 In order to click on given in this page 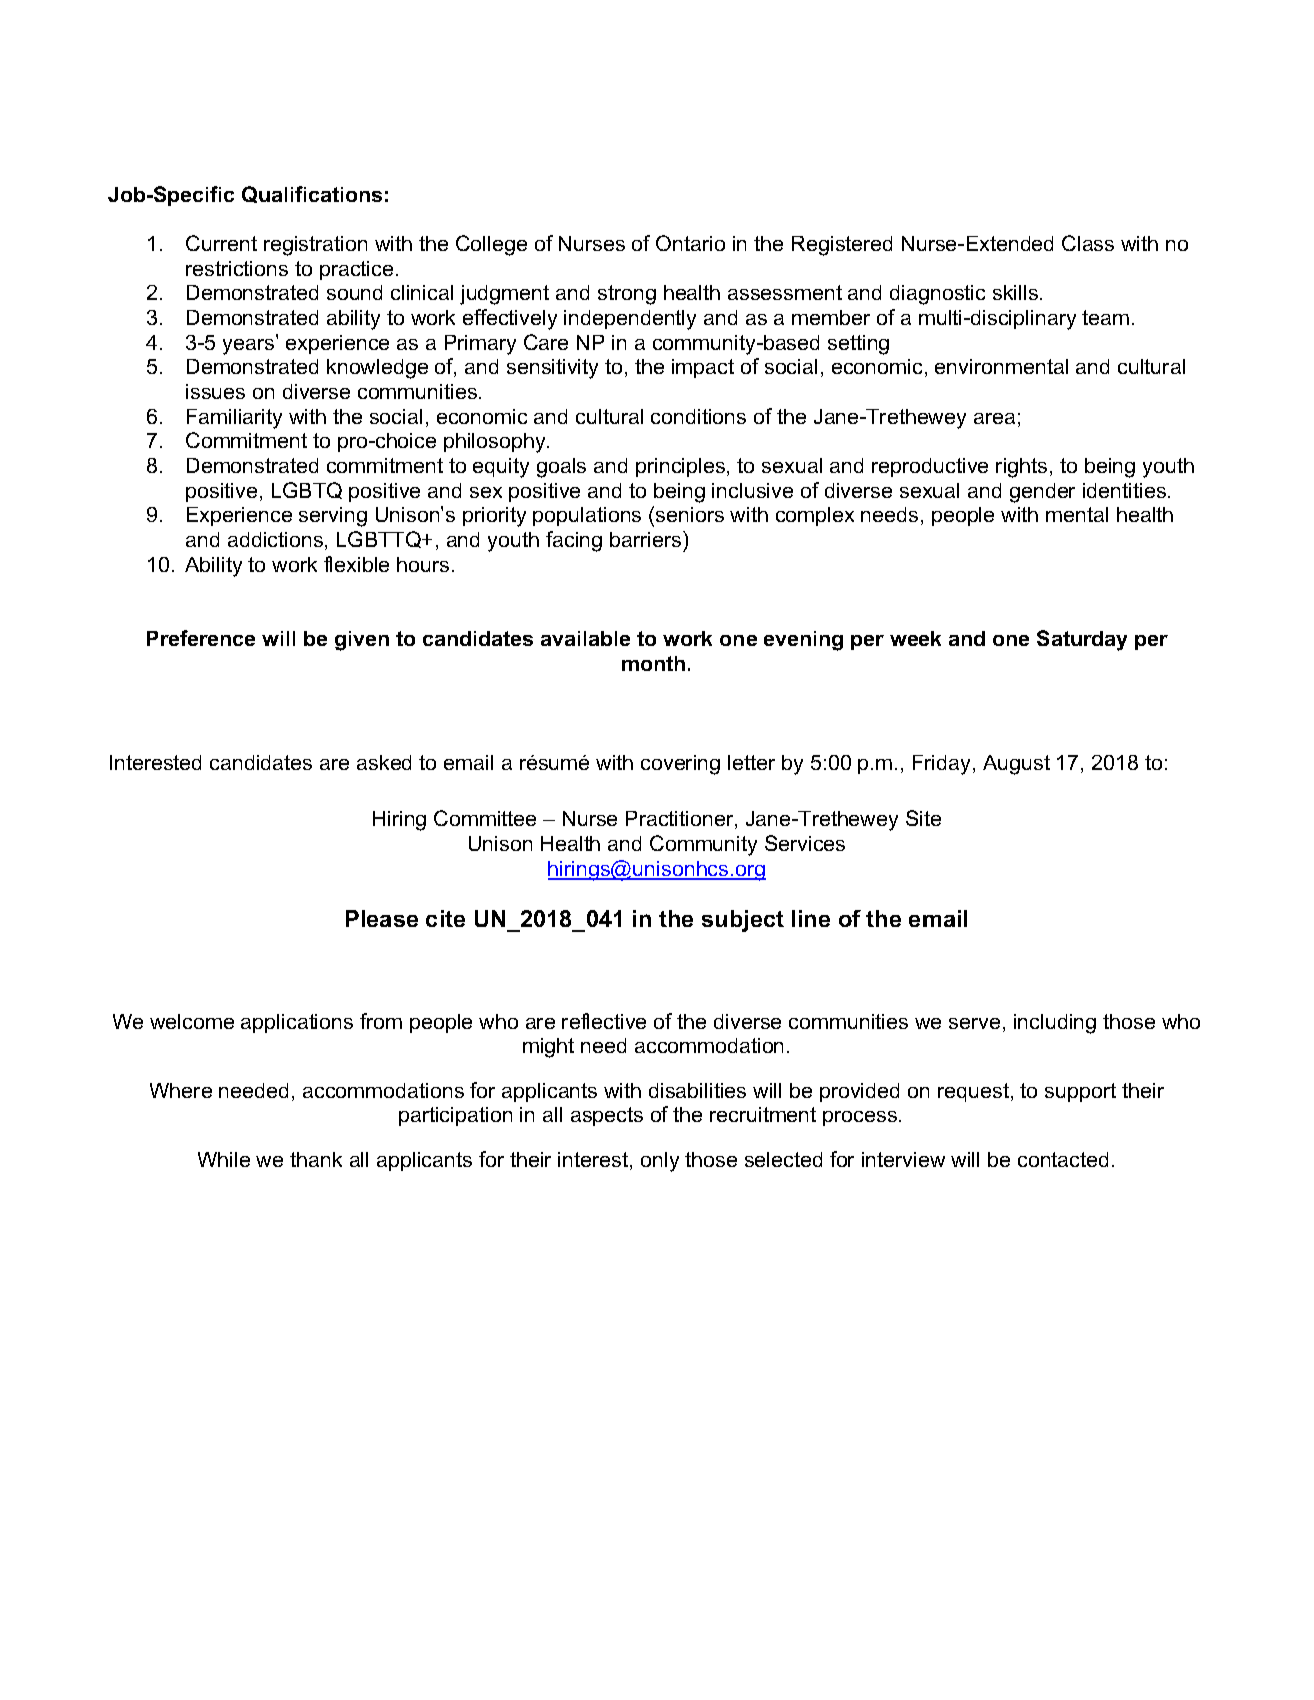, I will do `click(362, 641)`.
